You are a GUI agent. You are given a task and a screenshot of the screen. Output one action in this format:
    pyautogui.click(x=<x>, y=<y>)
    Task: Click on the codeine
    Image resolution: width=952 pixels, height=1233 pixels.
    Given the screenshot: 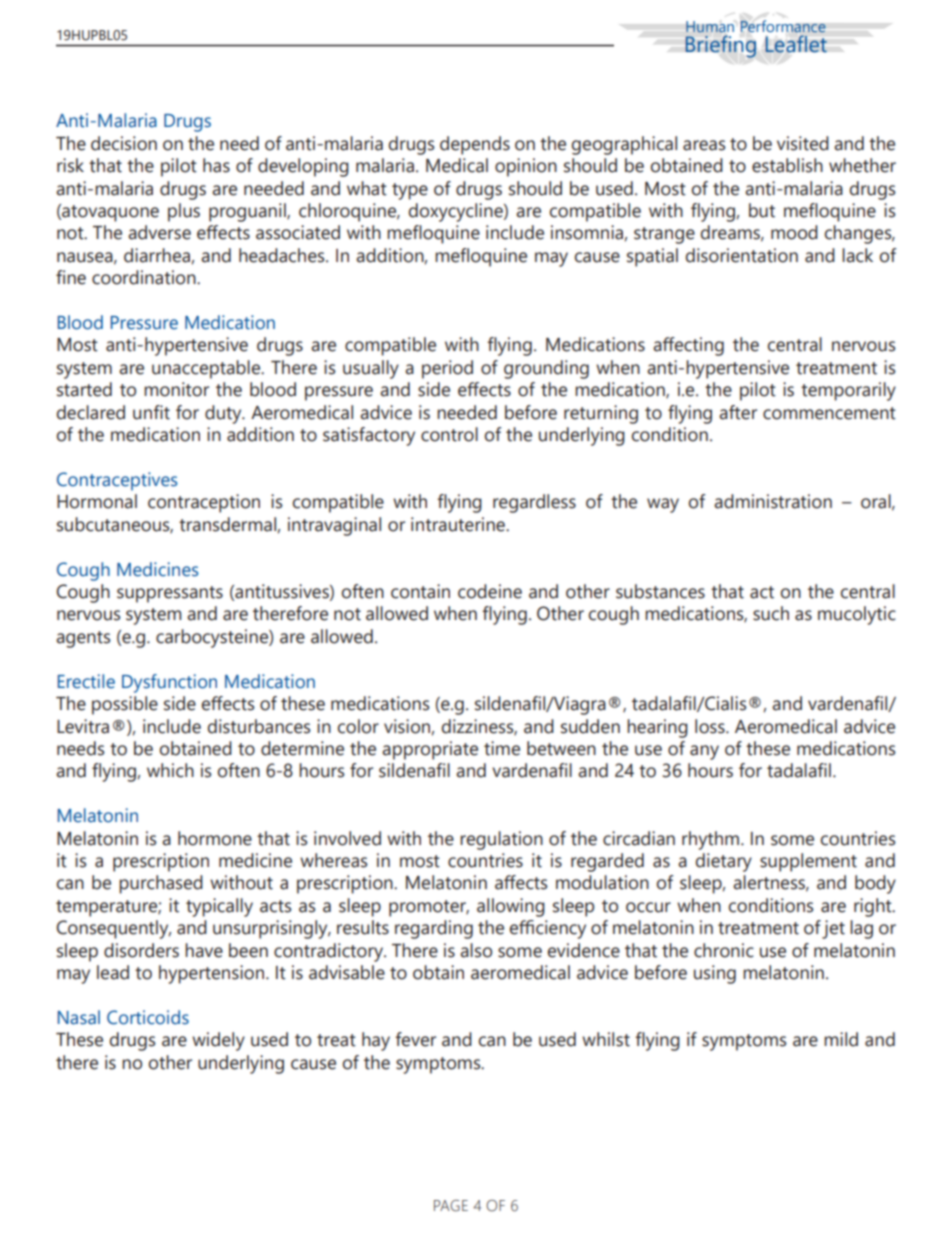 What is the action you would take?
    pyautogui.click(x=490, y=591)
